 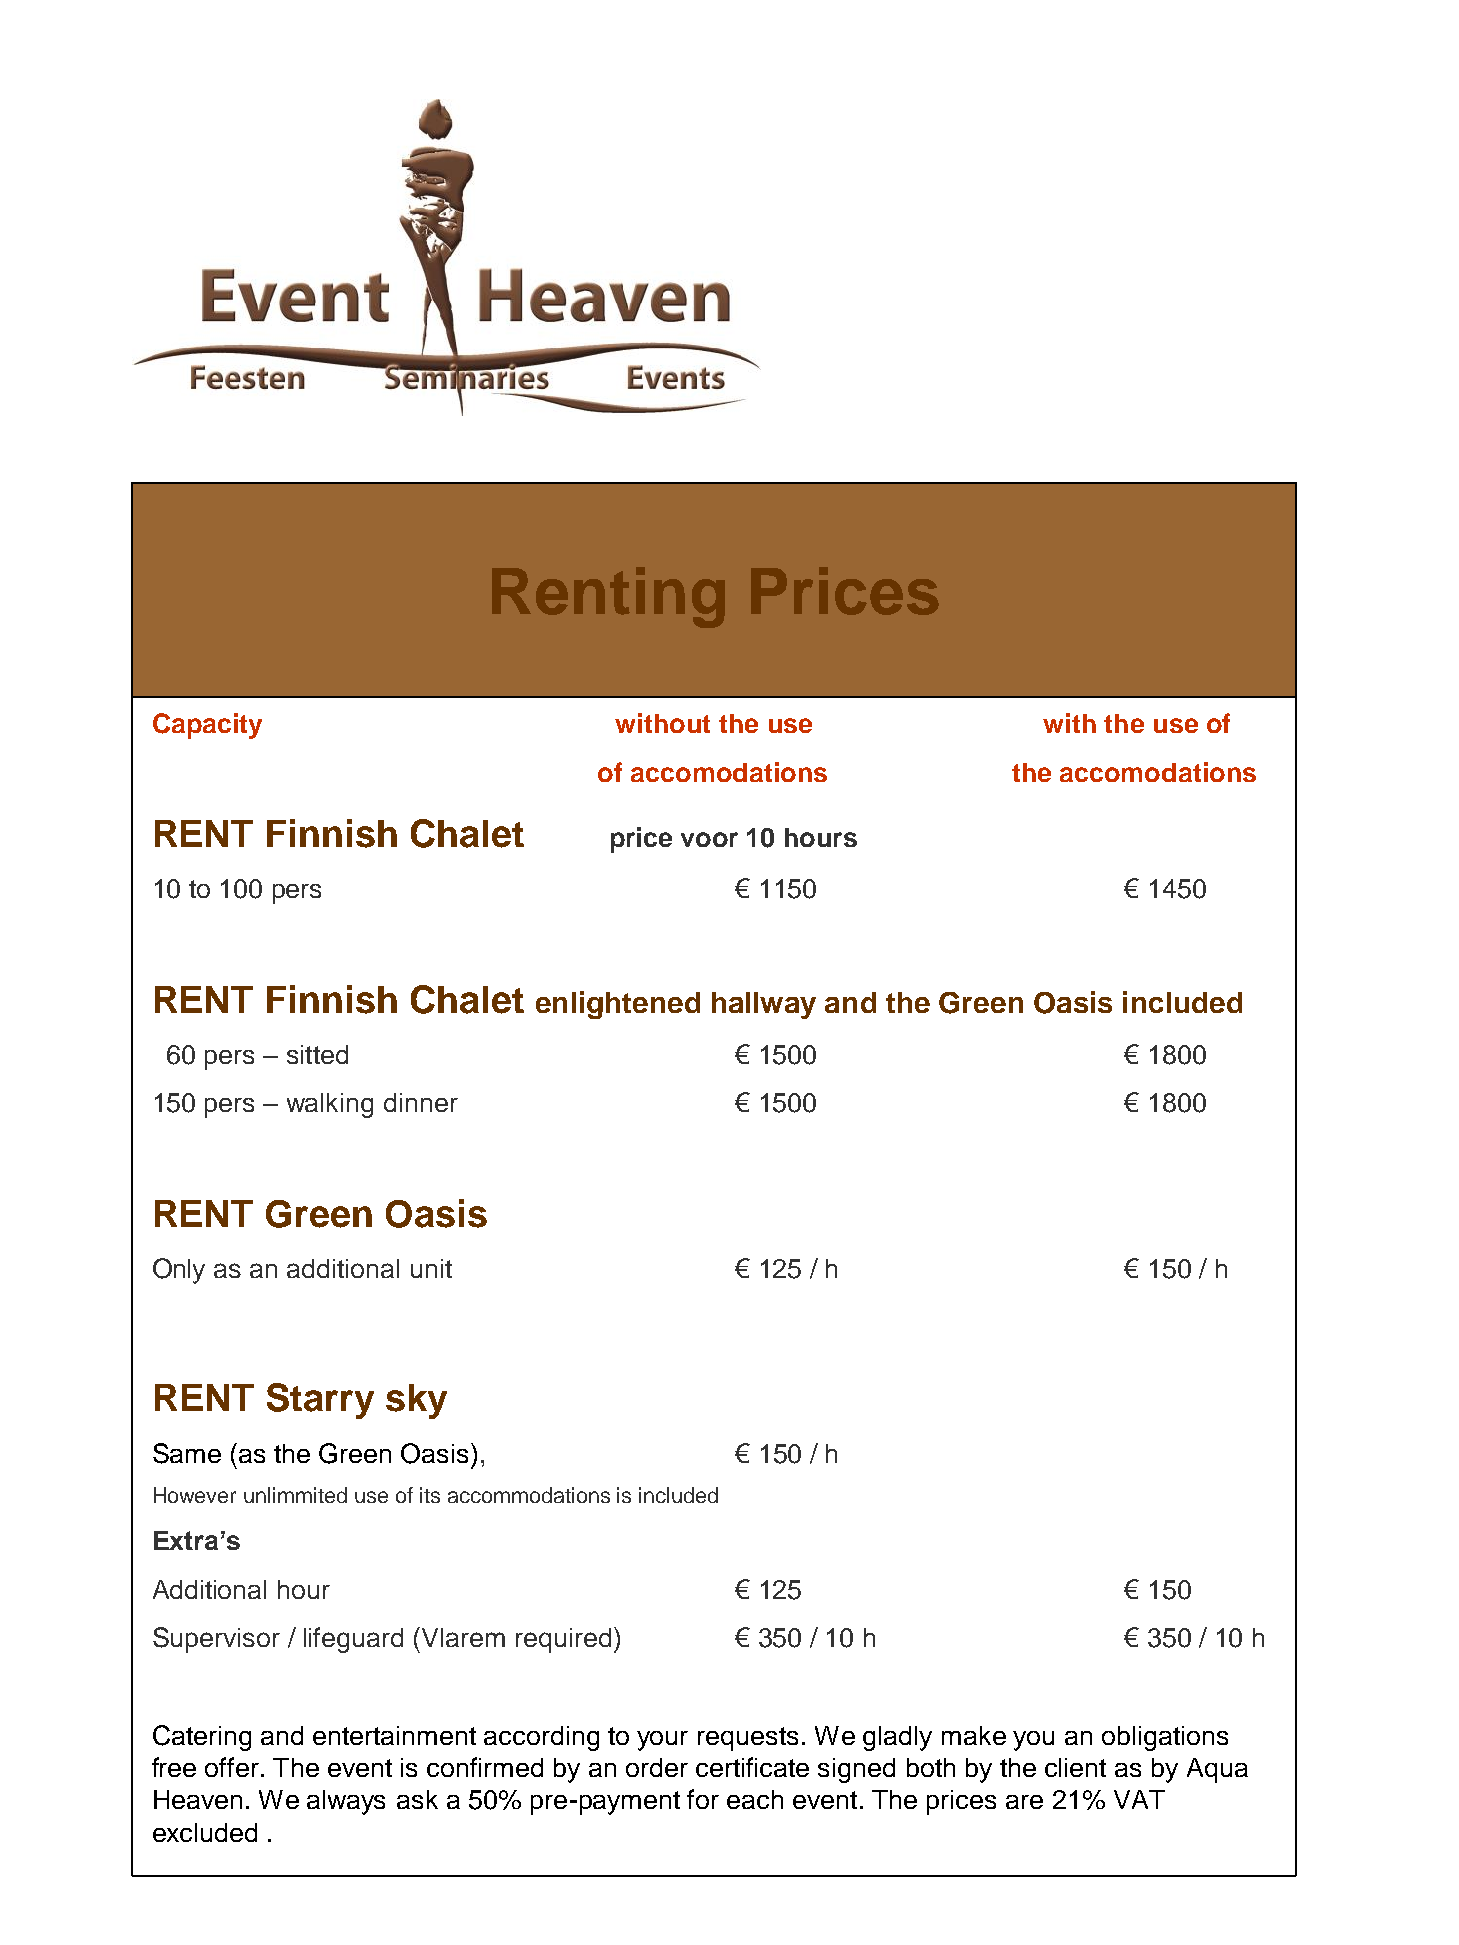 I want to click on always, so click(x=346, y=1802).
